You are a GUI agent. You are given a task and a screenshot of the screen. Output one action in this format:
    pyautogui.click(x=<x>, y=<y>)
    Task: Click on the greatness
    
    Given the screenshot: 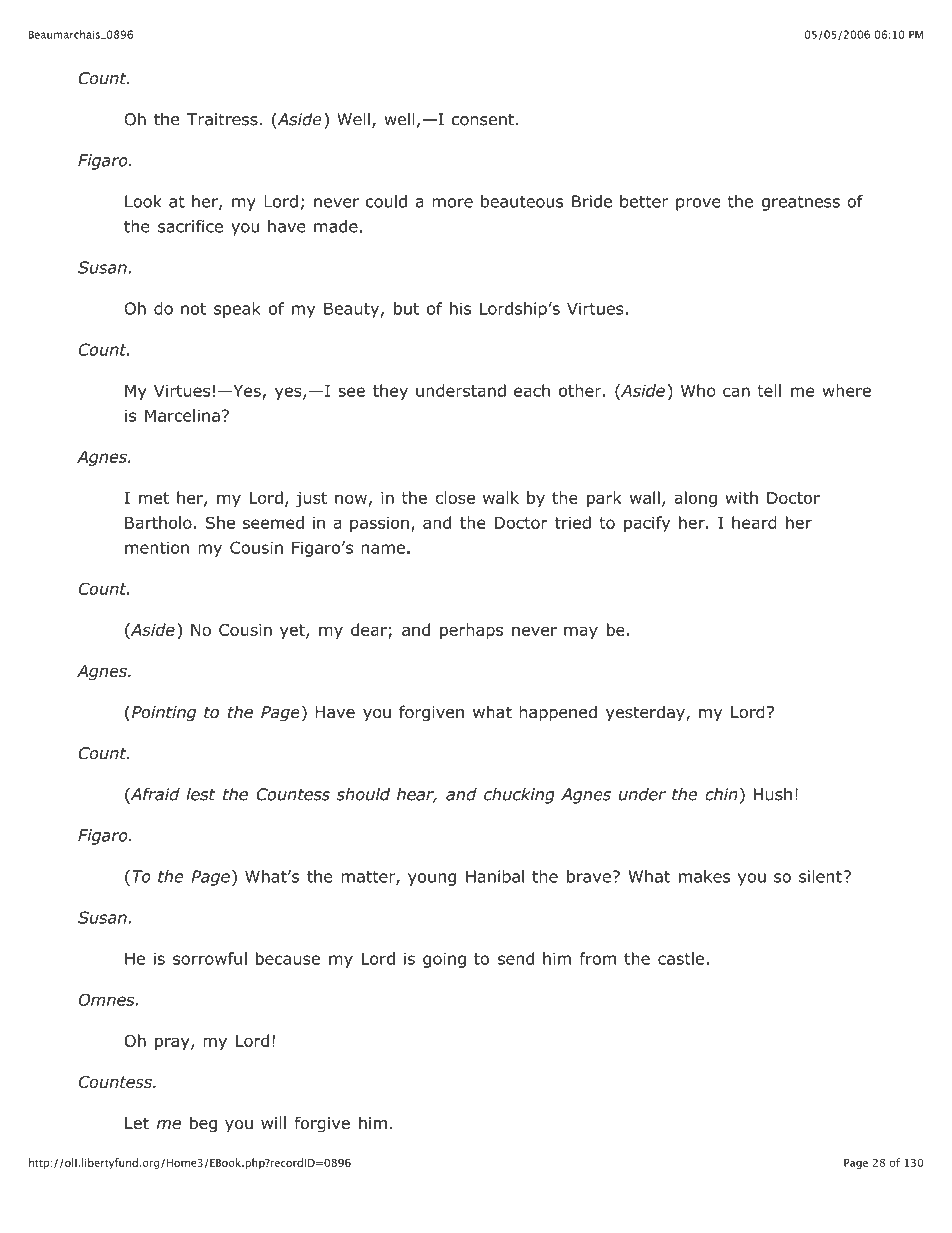 What is the action you would take?
    pyautogui.click(x=801, y=203)
